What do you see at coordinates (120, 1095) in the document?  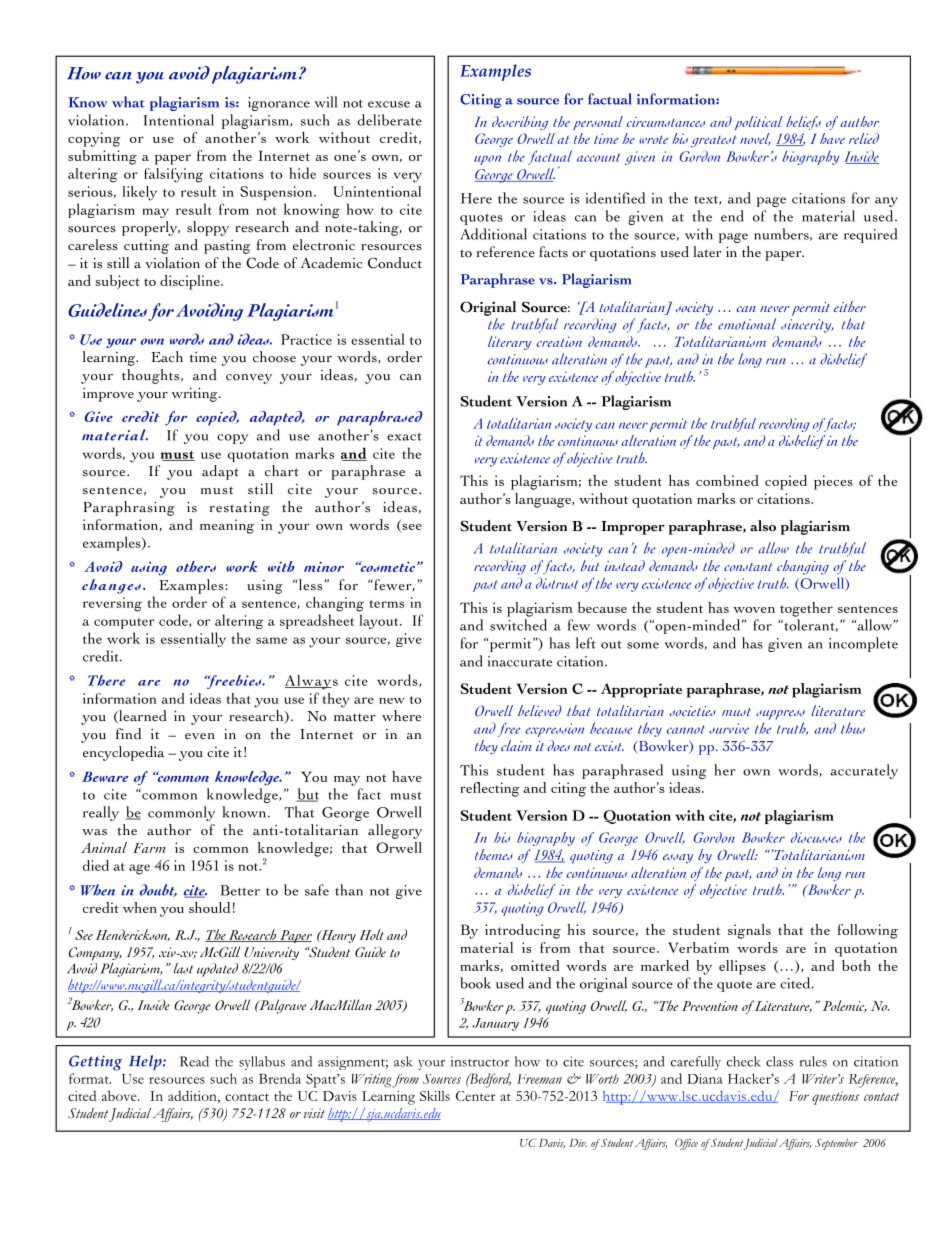 I see `above` at bounding box center [120, 1095].
